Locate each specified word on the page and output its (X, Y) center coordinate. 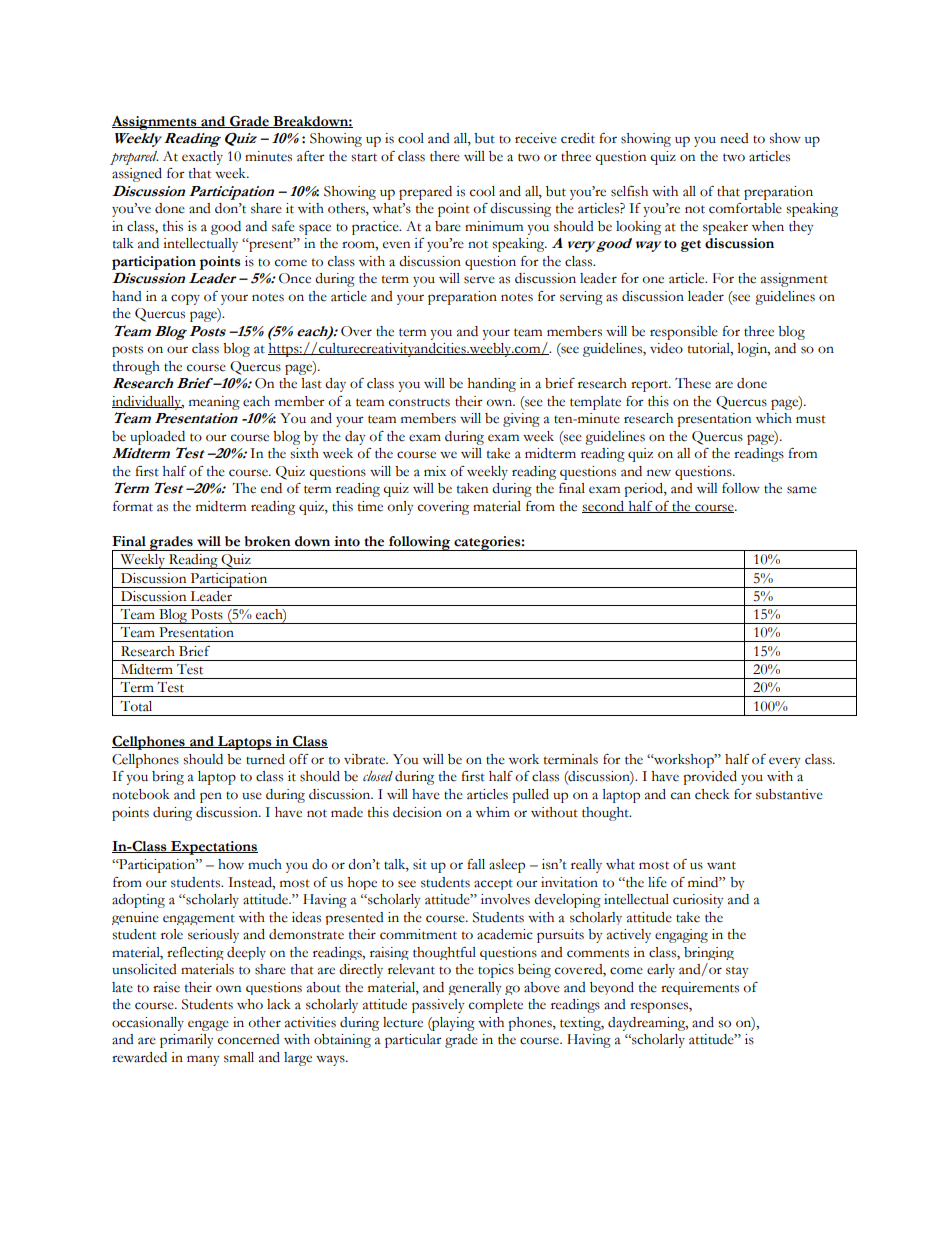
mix (435, 471)
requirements (700, 988)
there (445, 156)
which (774, 418)
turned (265, 759)
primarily (187, 1041)
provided (710, 778)
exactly (202, 158)
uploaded (157, 438)
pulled (530, 796)
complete (496, 1006)
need (734, 138)
